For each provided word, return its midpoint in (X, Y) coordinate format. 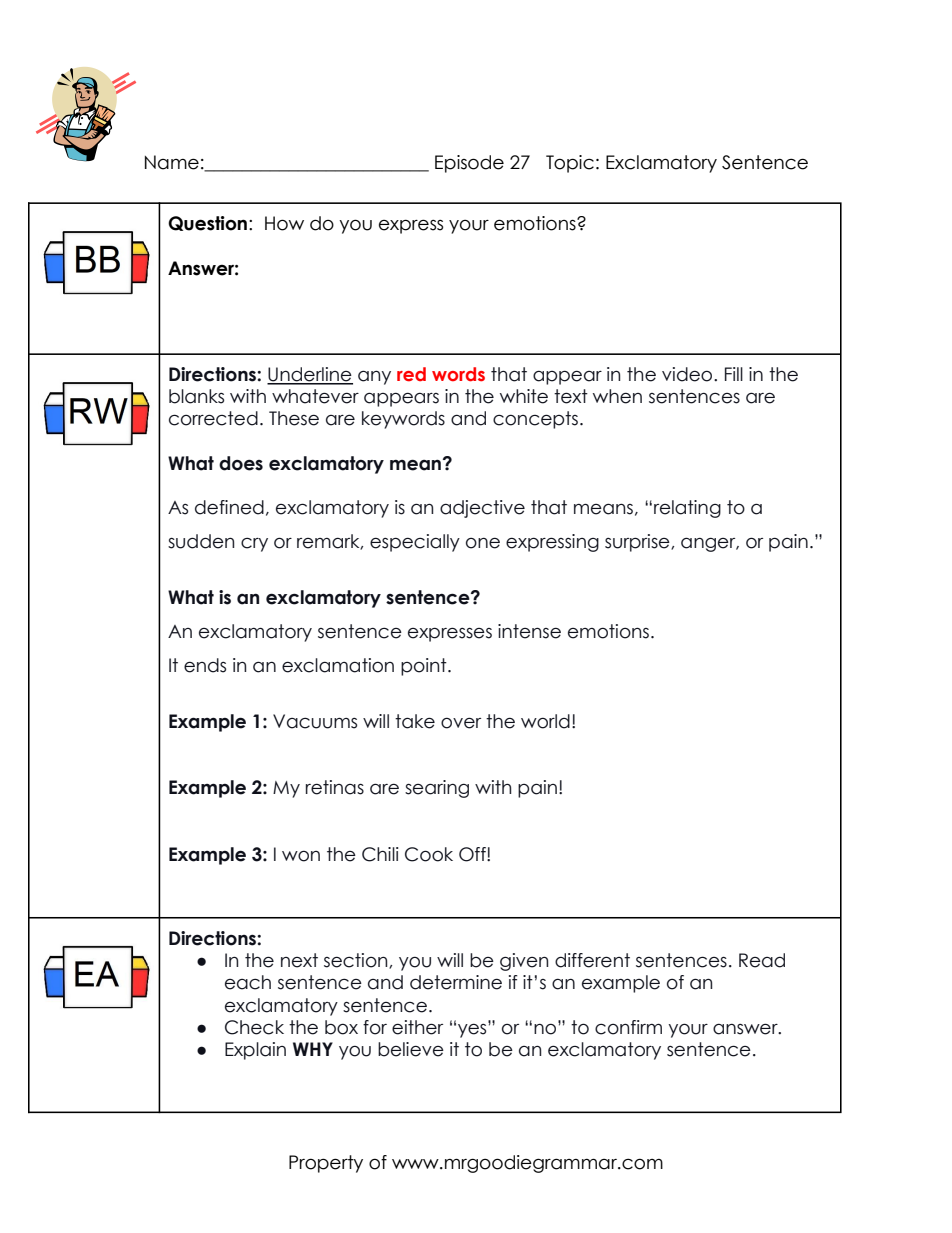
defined (229, 507)
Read (762, 960)
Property (326, 1164)
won (301, 856)
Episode (469, 164)
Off (473, 854)
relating (687, 509)
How (284, 223)
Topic (570, 164)
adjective (482, 509)
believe (411, 1049)
